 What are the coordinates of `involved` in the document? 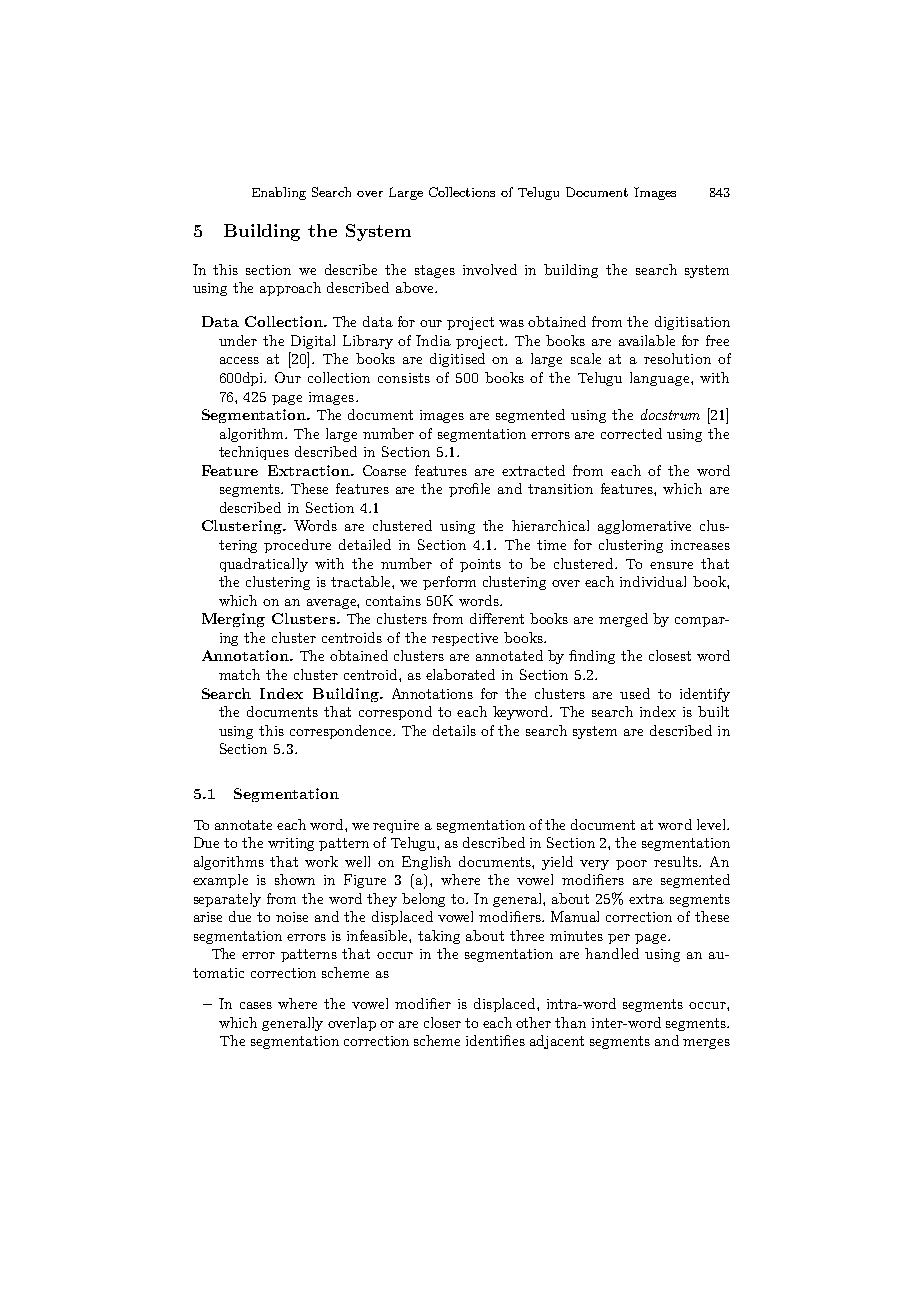 It's located at (490, 269).
